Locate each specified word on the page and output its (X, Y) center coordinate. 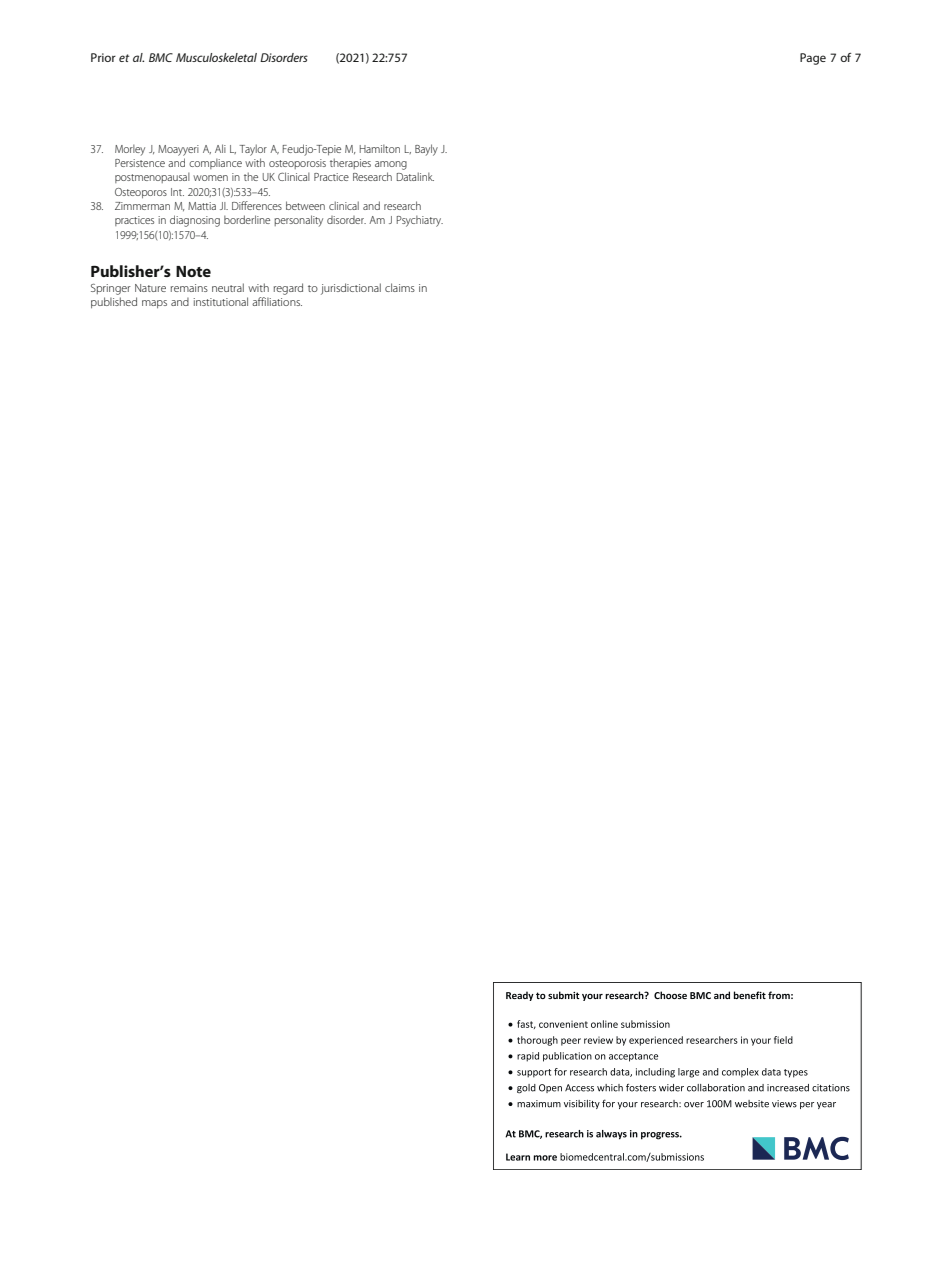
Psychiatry (420, 221)
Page (813, 59)
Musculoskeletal (216, 57)
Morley (130, 150)
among (391, 165)
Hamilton (380, 148)
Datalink (415, 176)
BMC (161, 57)
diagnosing (195, 221)
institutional (221, 301)
